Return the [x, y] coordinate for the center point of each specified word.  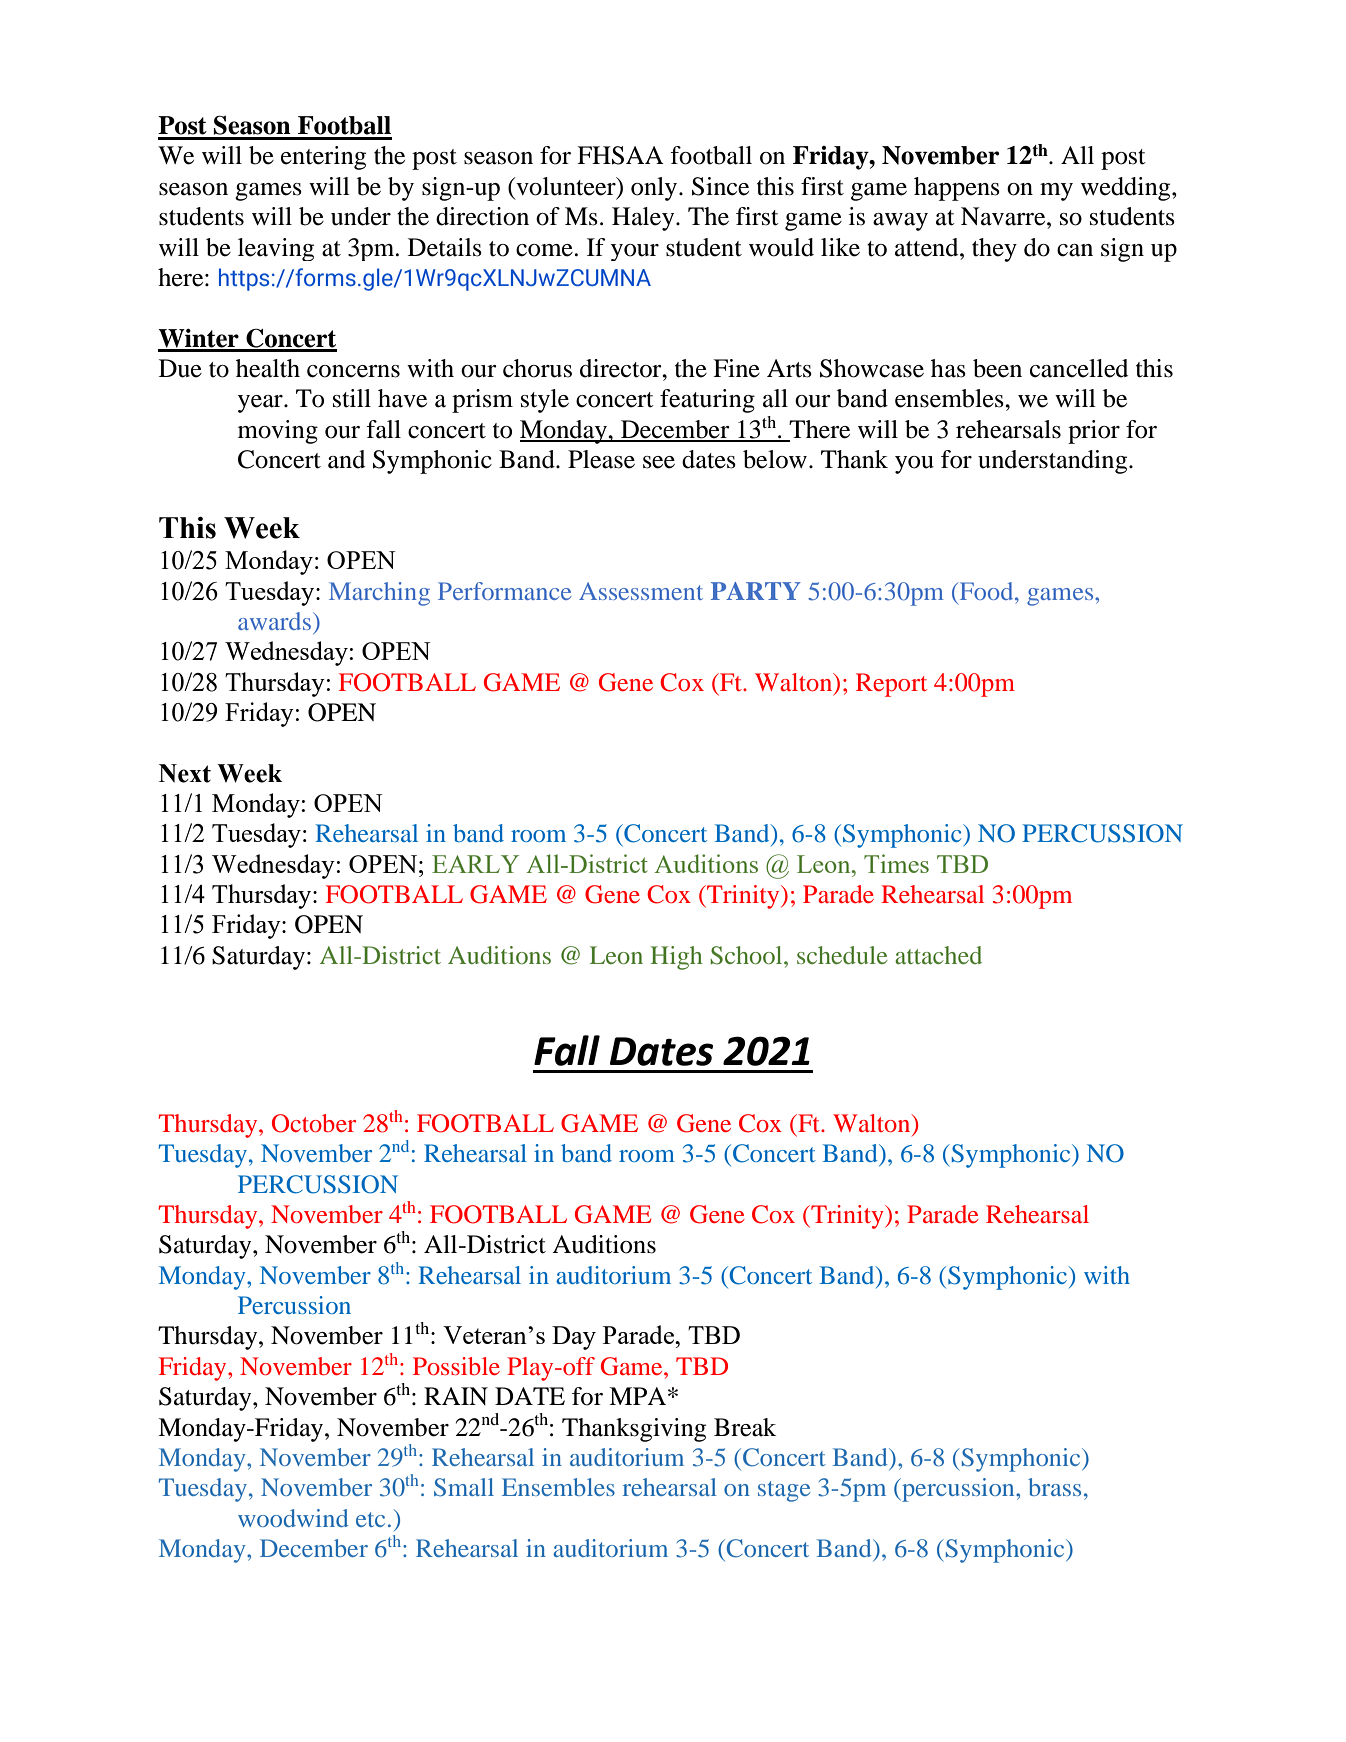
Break [745, 1427]
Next [185, 773]
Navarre [1004, 216]
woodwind [293, 1518]
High [676, 958]
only [655, 189]
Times [896, 863]
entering [323, 158]
